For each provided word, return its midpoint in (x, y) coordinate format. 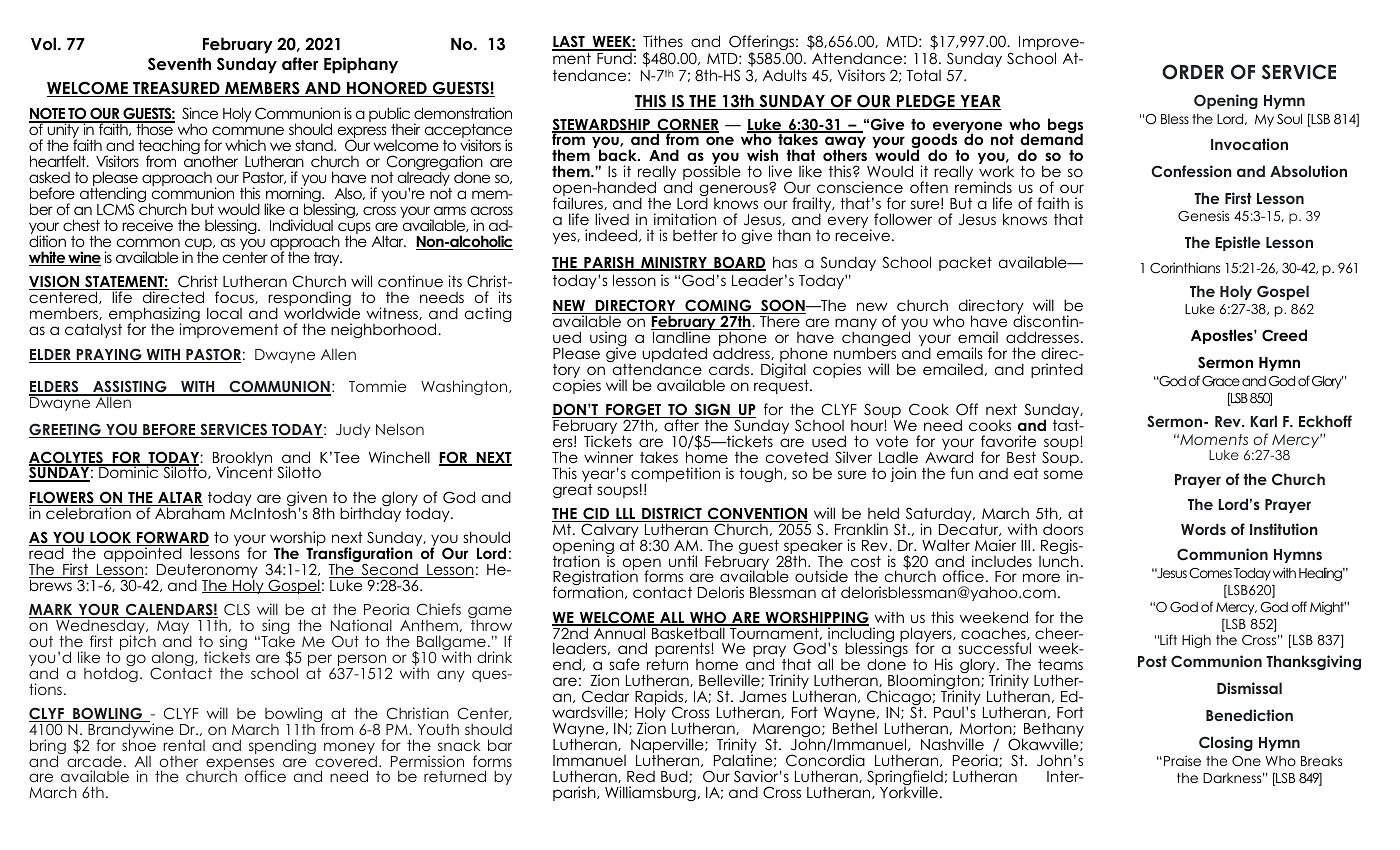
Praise (1182, 760)
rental (184, 745)
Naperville (668, 747)
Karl (1264, 421)
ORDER (1193, 72)
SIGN (712, 410)
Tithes (663, 41)
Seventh (179, 64)
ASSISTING (130, 388)
